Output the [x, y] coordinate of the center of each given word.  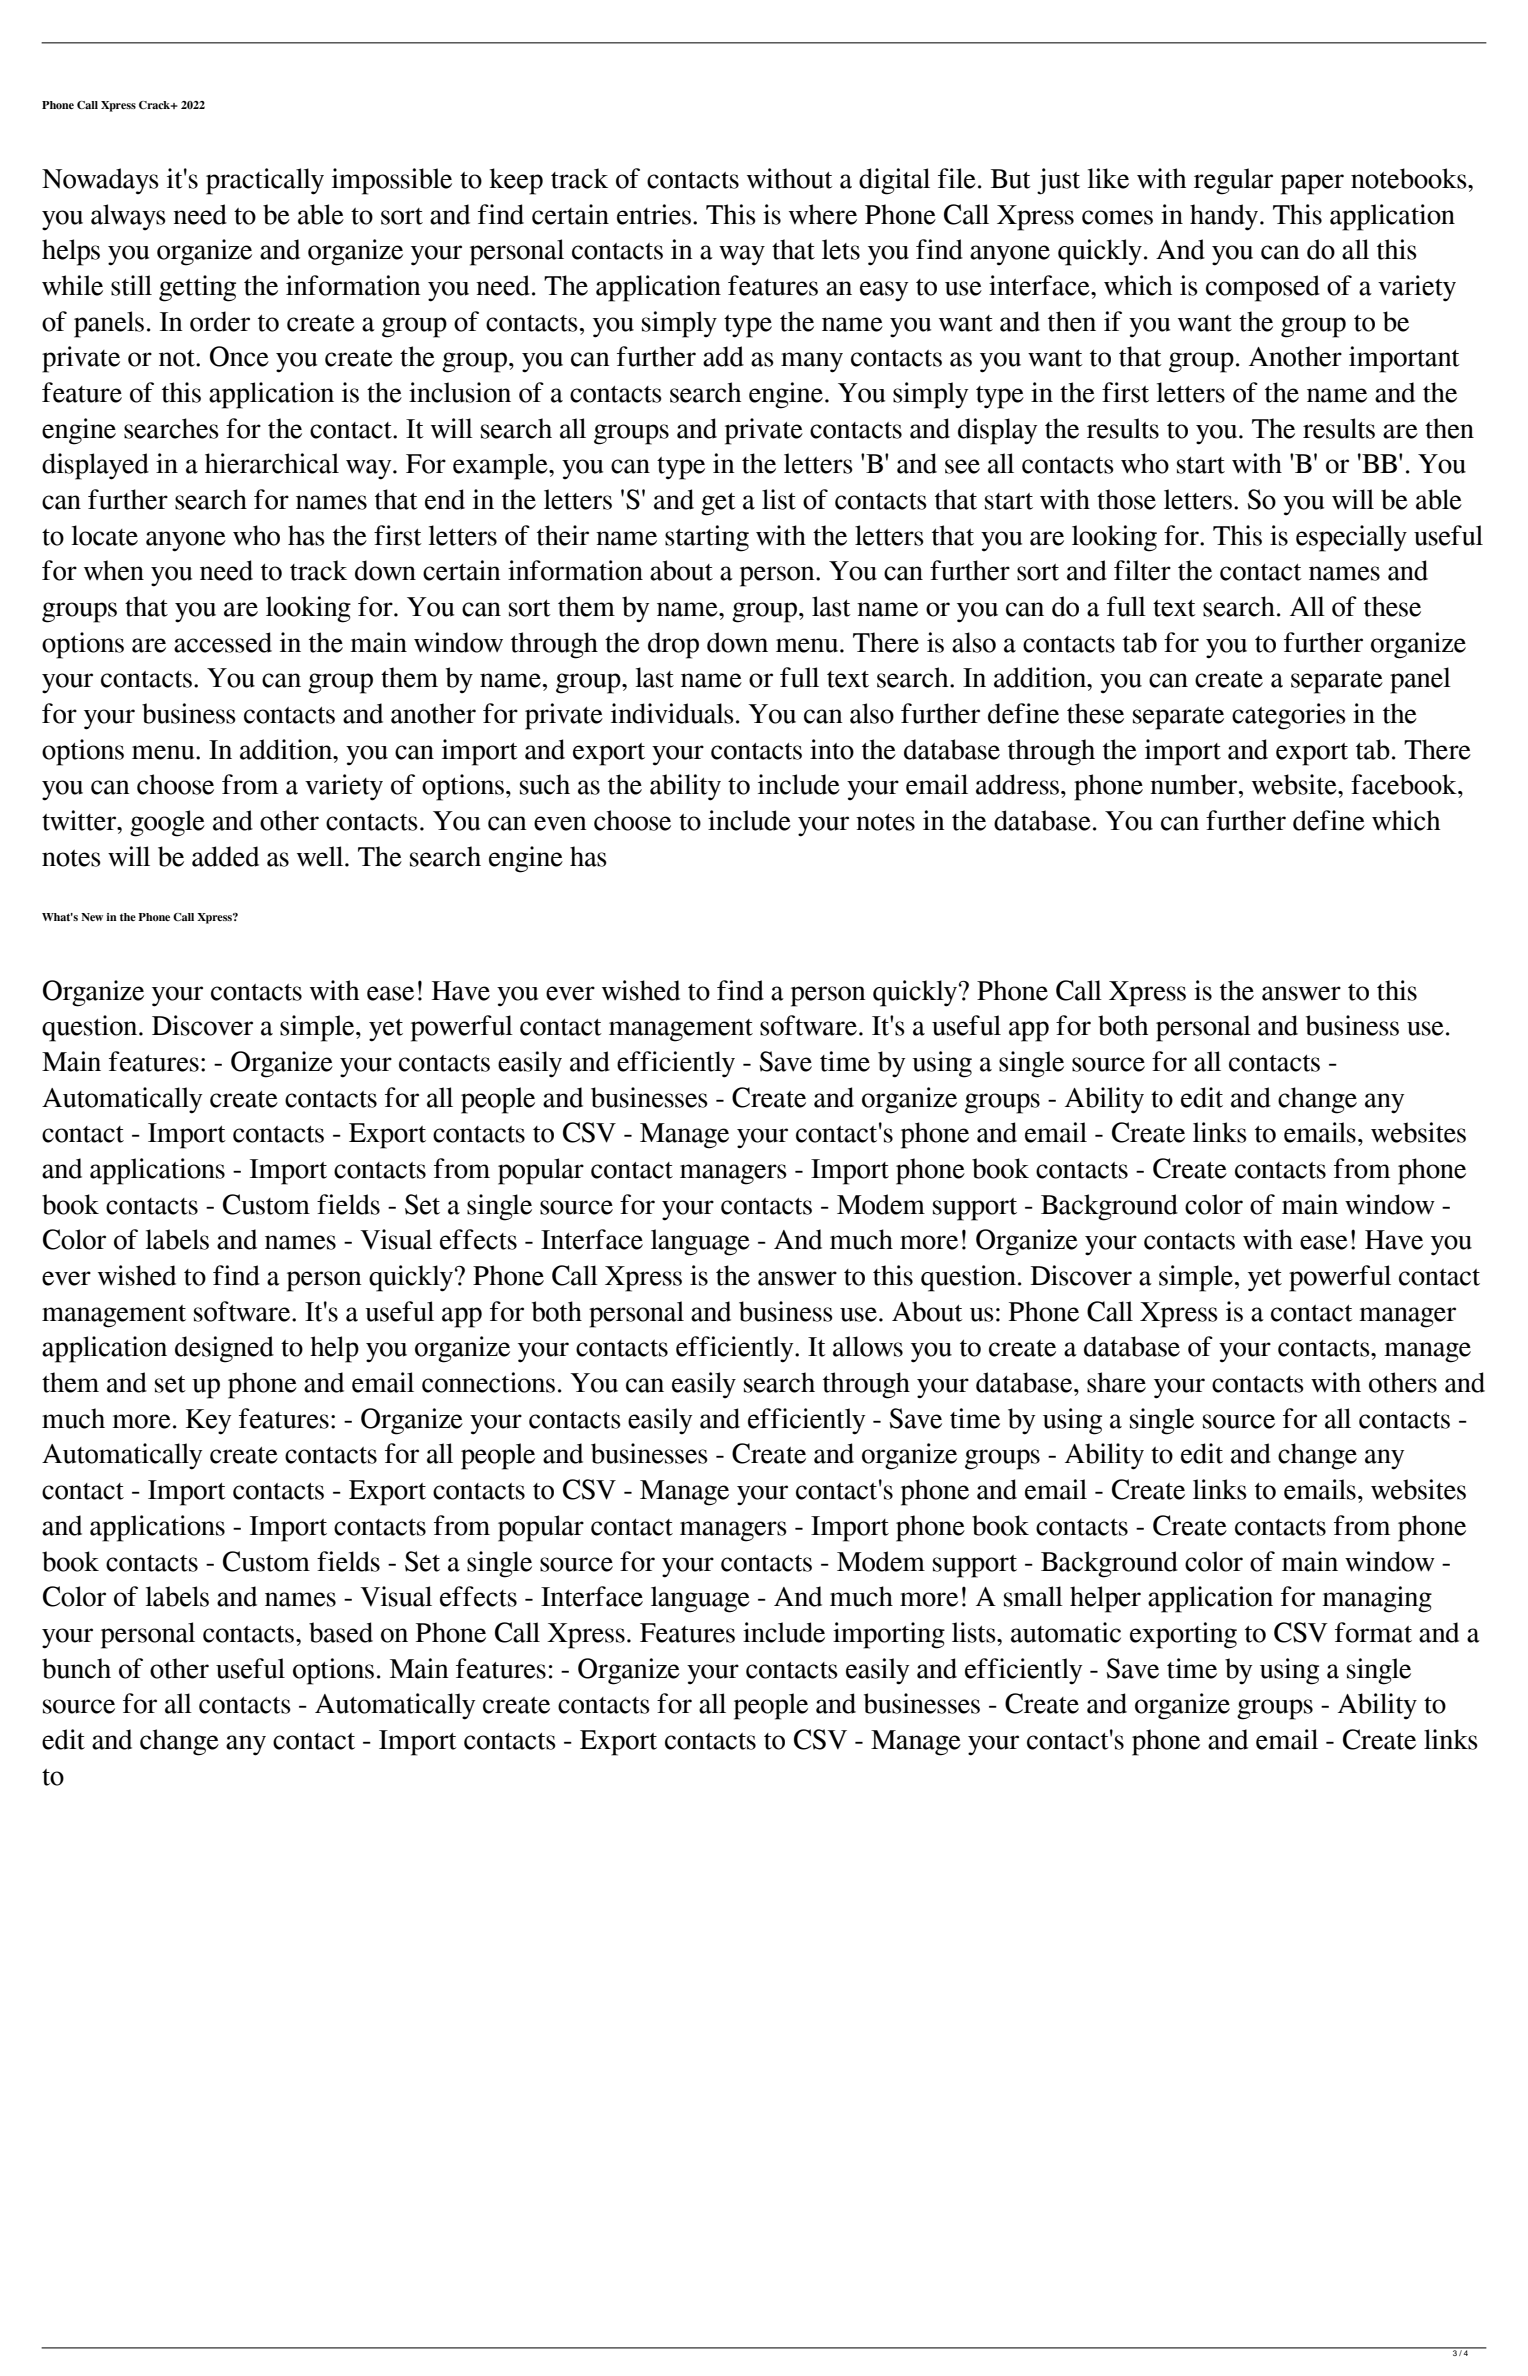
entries [654, 214]
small [1033, 1596]
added [225, 856]
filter [1142, 570]
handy [1225, 217]
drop [673, 645]
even [560, 823]
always [128, 217]
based [341, 1632]
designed [224, 1349]
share [1116, 1382]
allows [868, 1346]
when [114, 570]
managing [1377, 1599]
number [1195, 784]
